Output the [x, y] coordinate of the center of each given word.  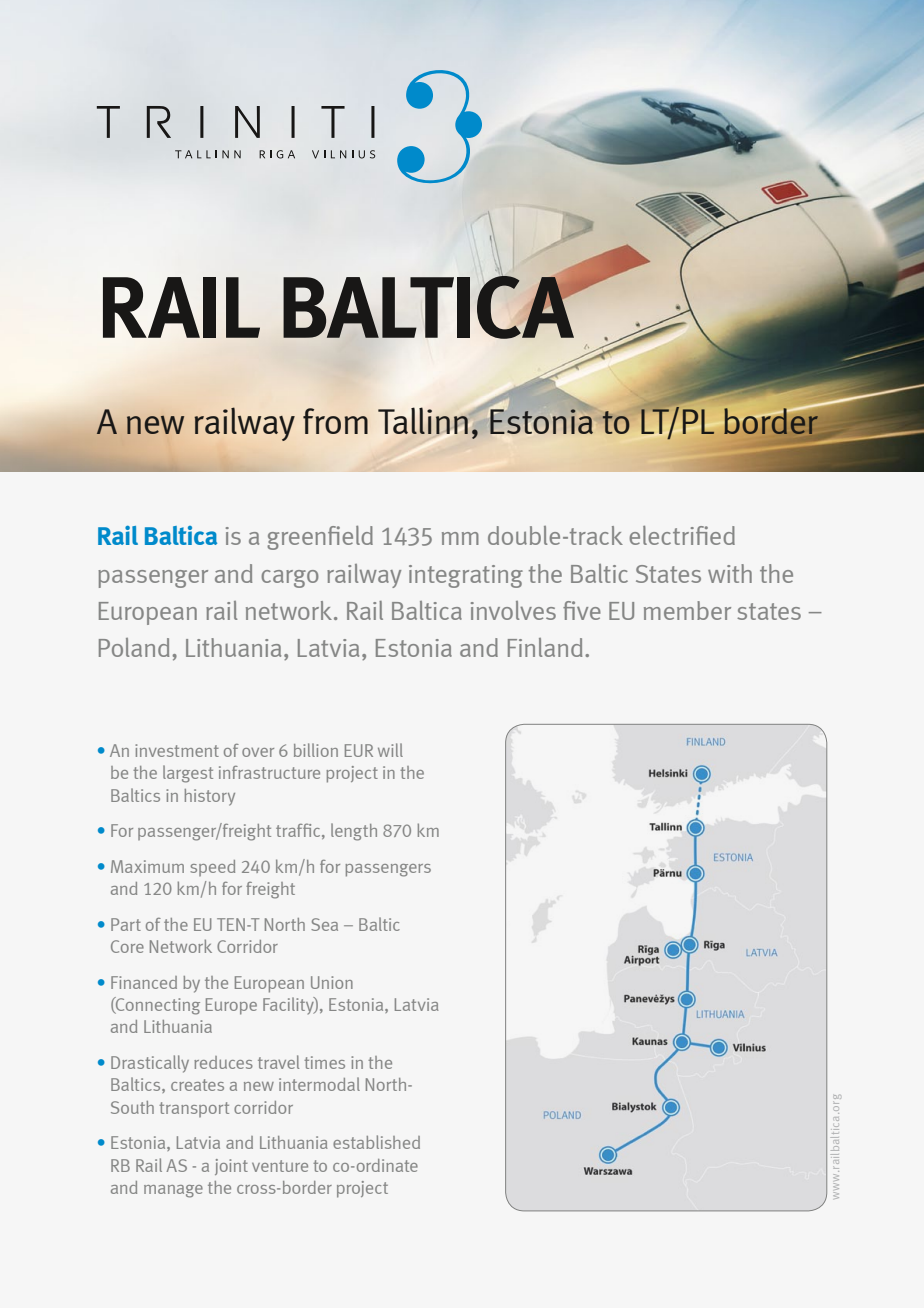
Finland [545, 647]
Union [332, 982]
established [376, 1142]
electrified [682, 535]
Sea [324, 924]
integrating [466, 576]
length [354, 832]
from [335, 421]
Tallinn [424, 420]
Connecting [157, 1006]
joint [231, 1167]
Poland [134, 647]
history [209, 797]
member [687, 610]
